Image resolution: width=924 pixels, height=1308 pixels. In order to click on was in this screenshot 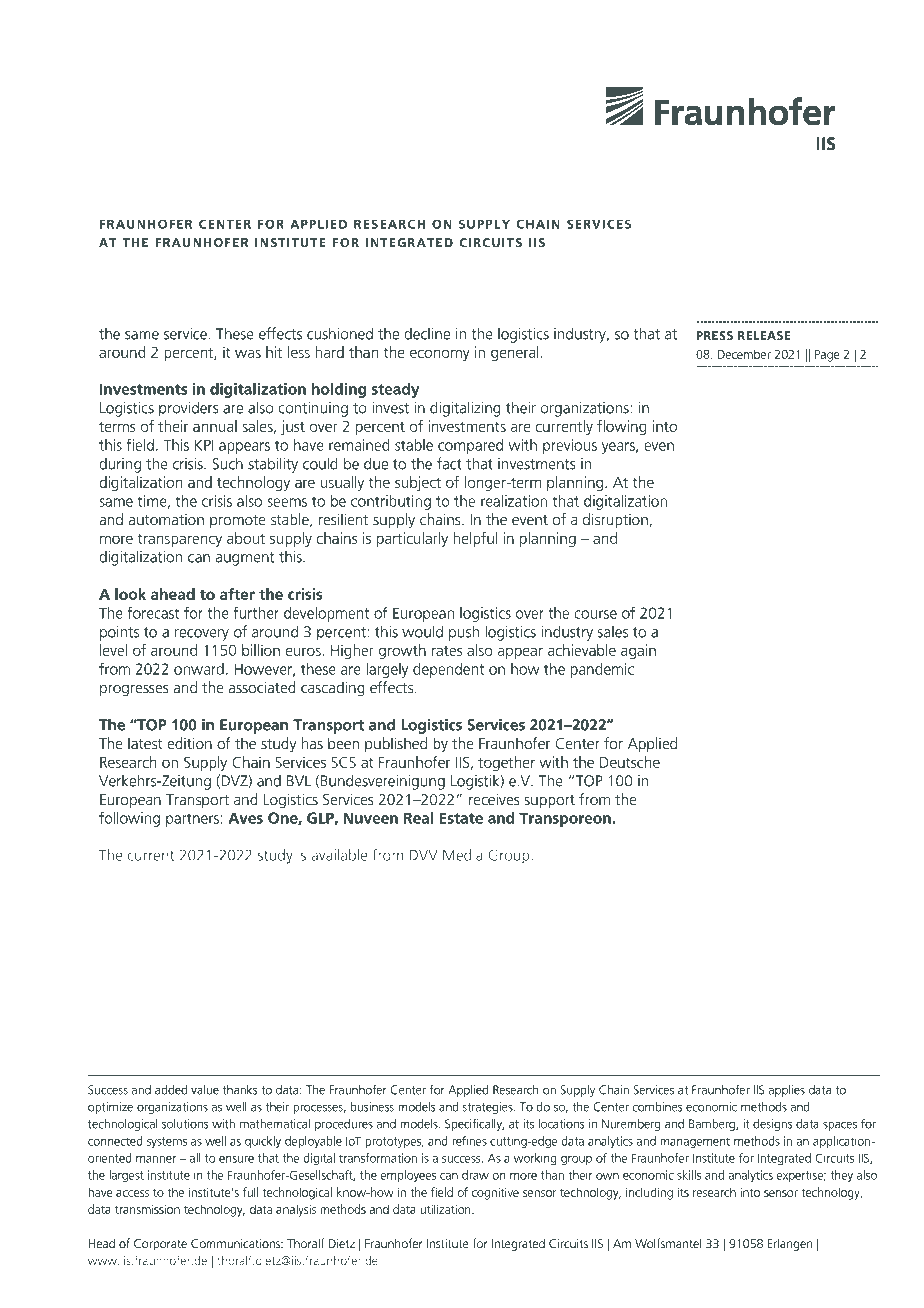, I will do `click(248, 353)`.
